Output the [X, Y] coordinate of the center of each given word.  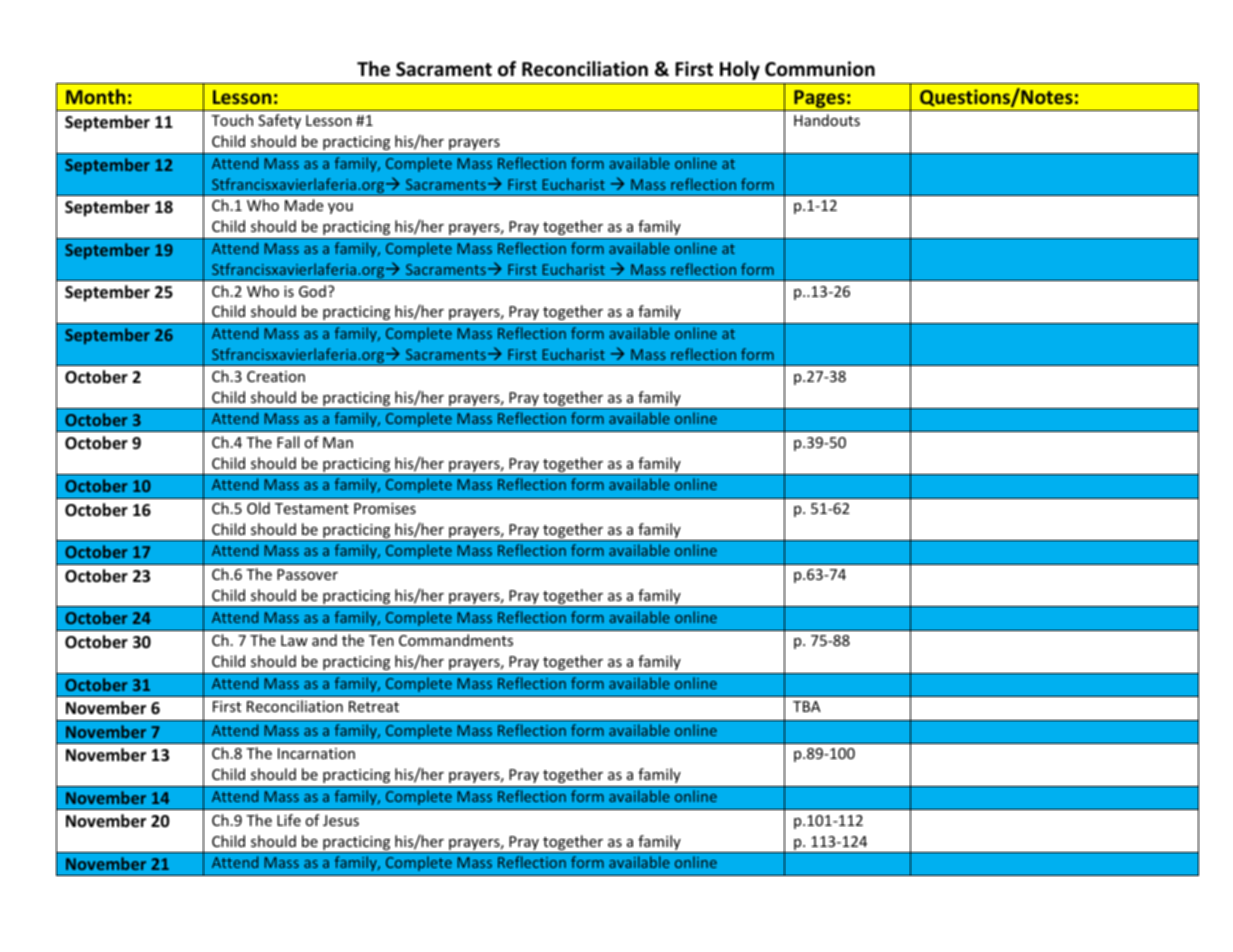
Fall [288, 442]
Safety [279, 121]
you [340, 208]
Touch [232, 120]
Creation [276, 376]
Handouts [827, 120]
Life [289, 820]
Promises [385, 508]
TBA [807, 706]
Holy [740, 70]
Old [258, 508]
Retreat [374, 706]
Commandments [456, 640]
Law [294, 640]
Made [304, 205]
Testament [312, 508]
